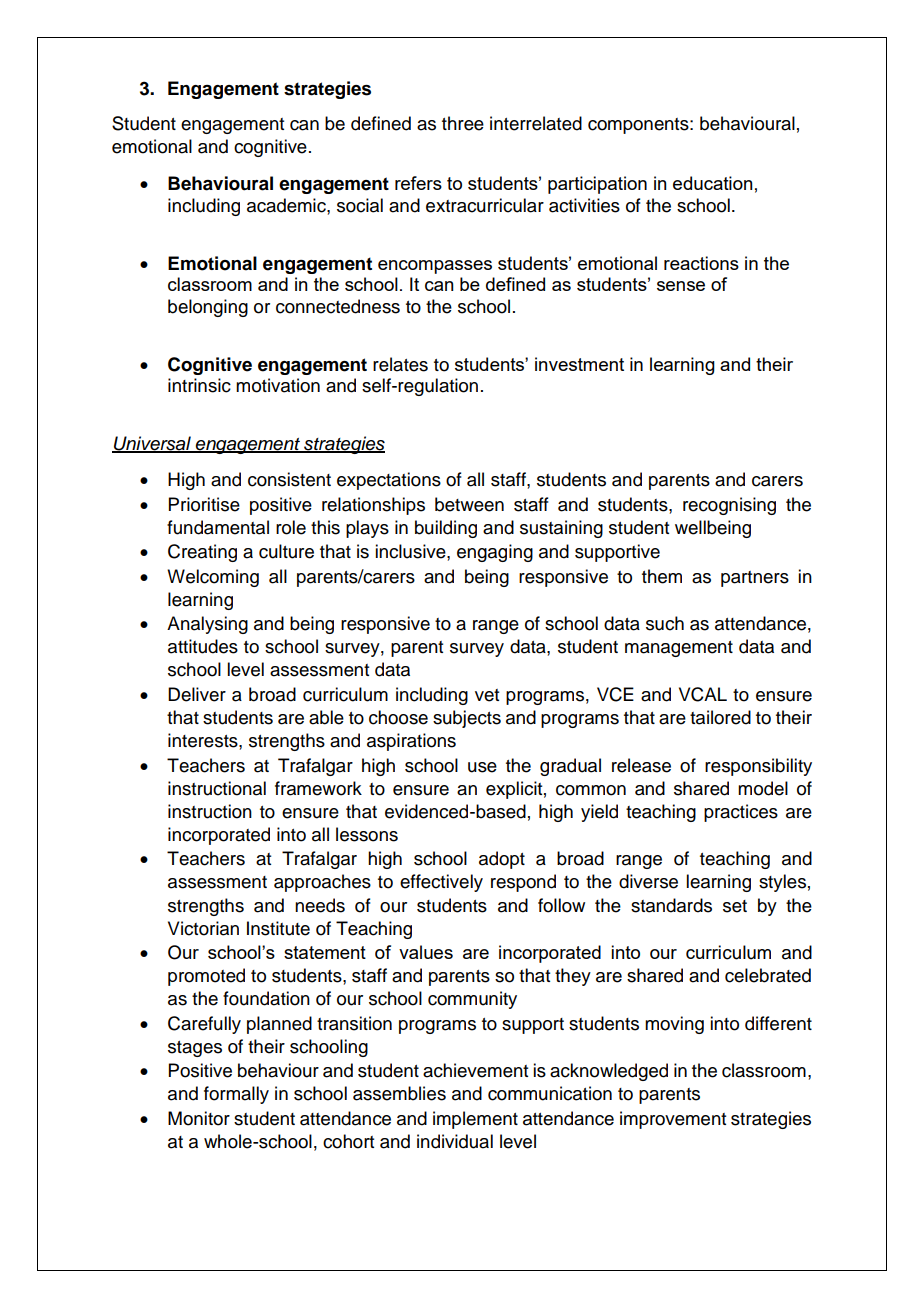 This screenshot has width=924, height=1308. I want to click on formally, so click(236, 1095).
